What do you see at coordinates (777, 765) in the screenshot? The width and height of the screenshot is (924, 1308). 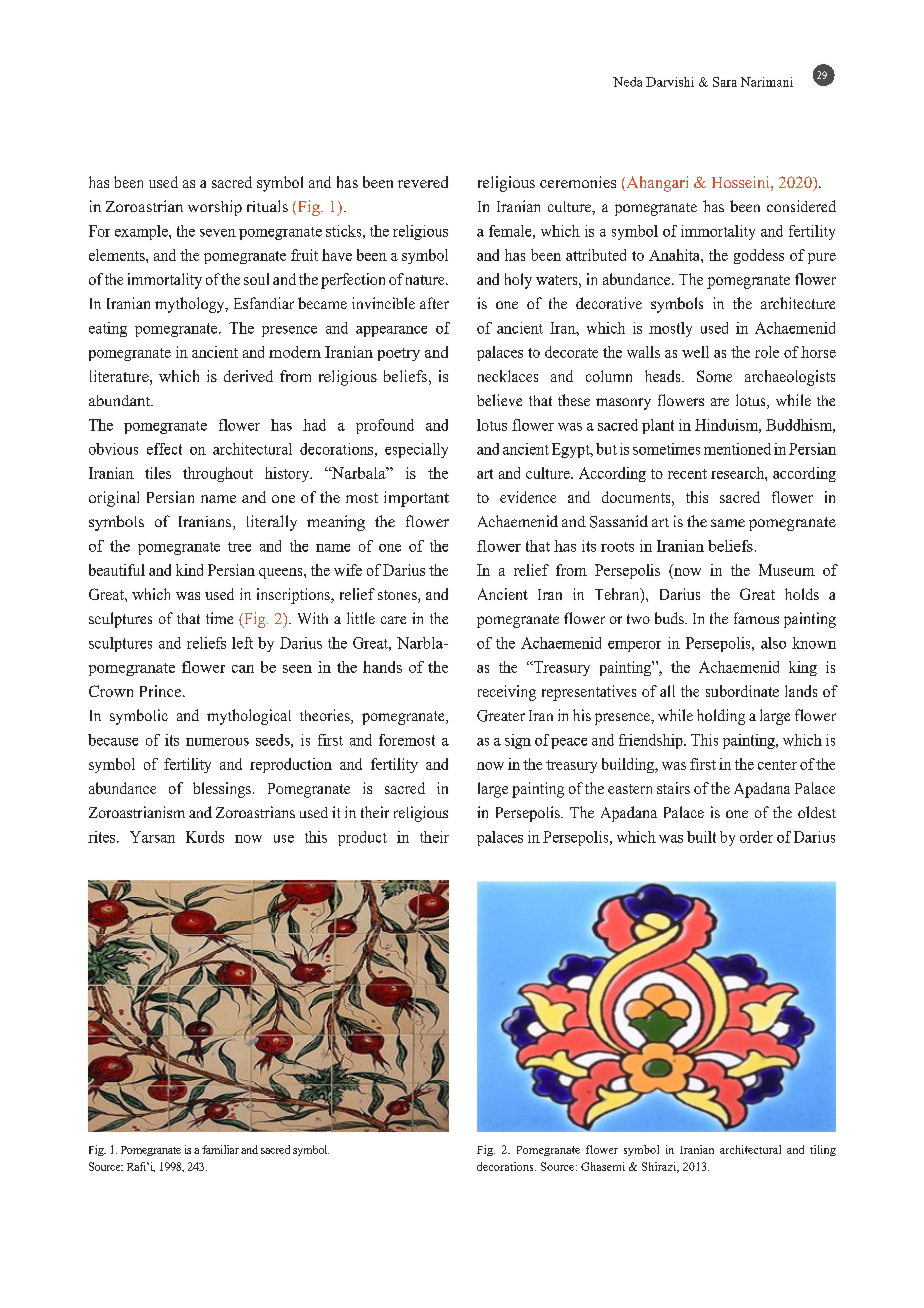 I see `center` at bounding box center [777, 765].
